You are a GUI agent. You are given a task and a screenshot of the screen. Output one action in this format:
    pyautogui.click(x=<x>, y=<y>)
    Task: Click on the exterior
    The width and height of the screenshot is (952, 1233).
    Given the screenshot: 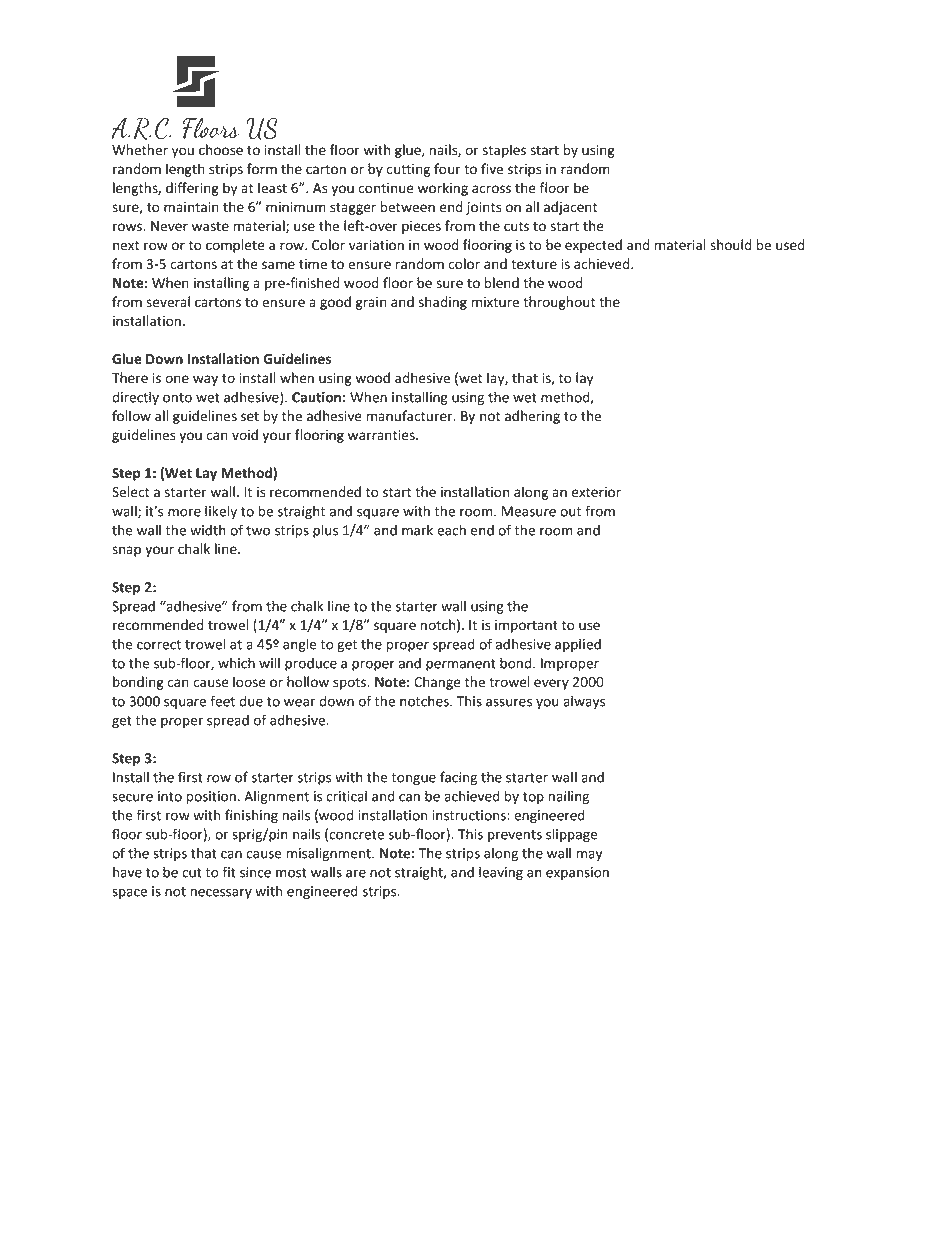 What is the action you would take?
    pyautogui.click(x=596, y=492)
